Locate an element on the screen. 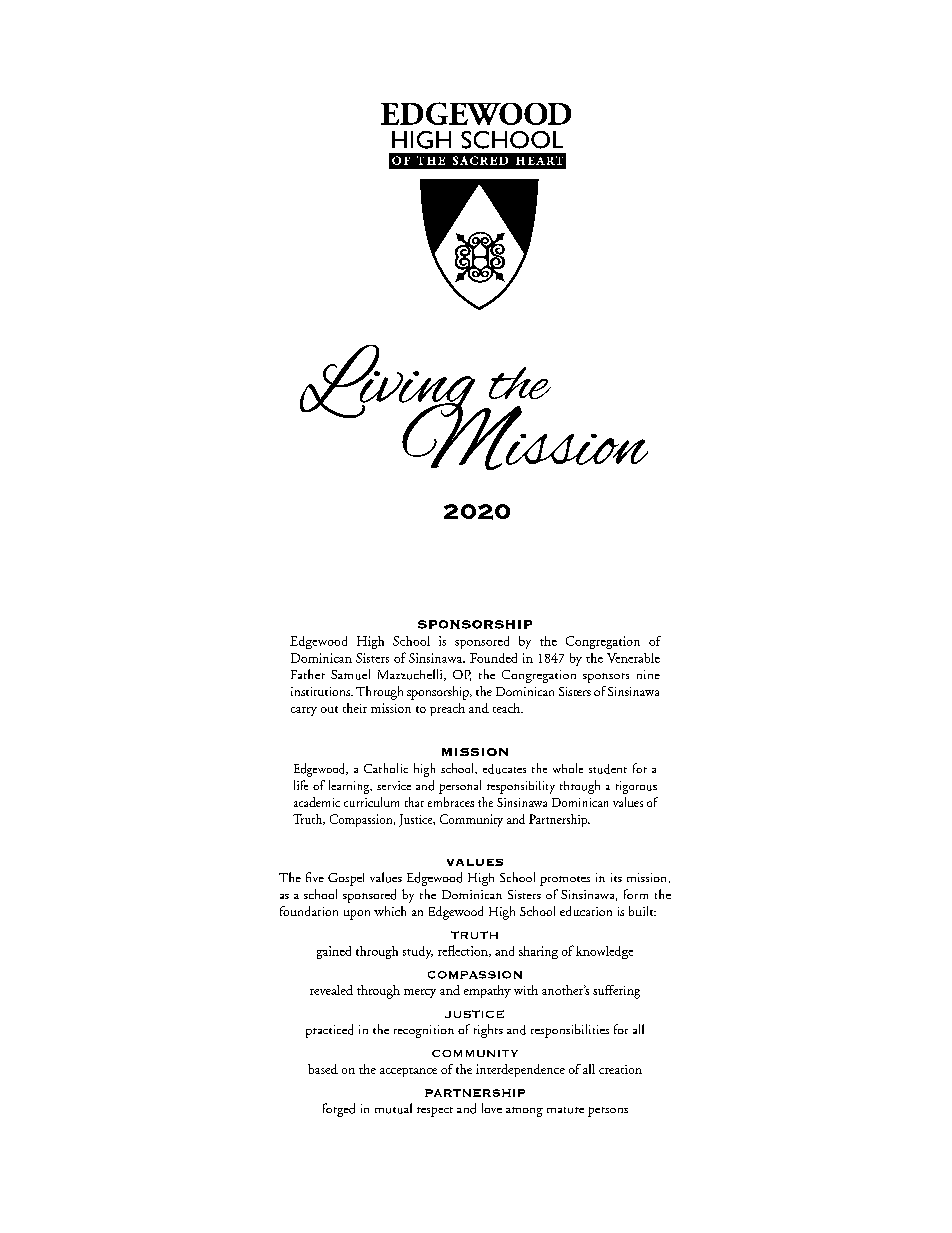 The width and height of the screenshot is (952, 1233). Founded is located at coordinates (493, 658).
